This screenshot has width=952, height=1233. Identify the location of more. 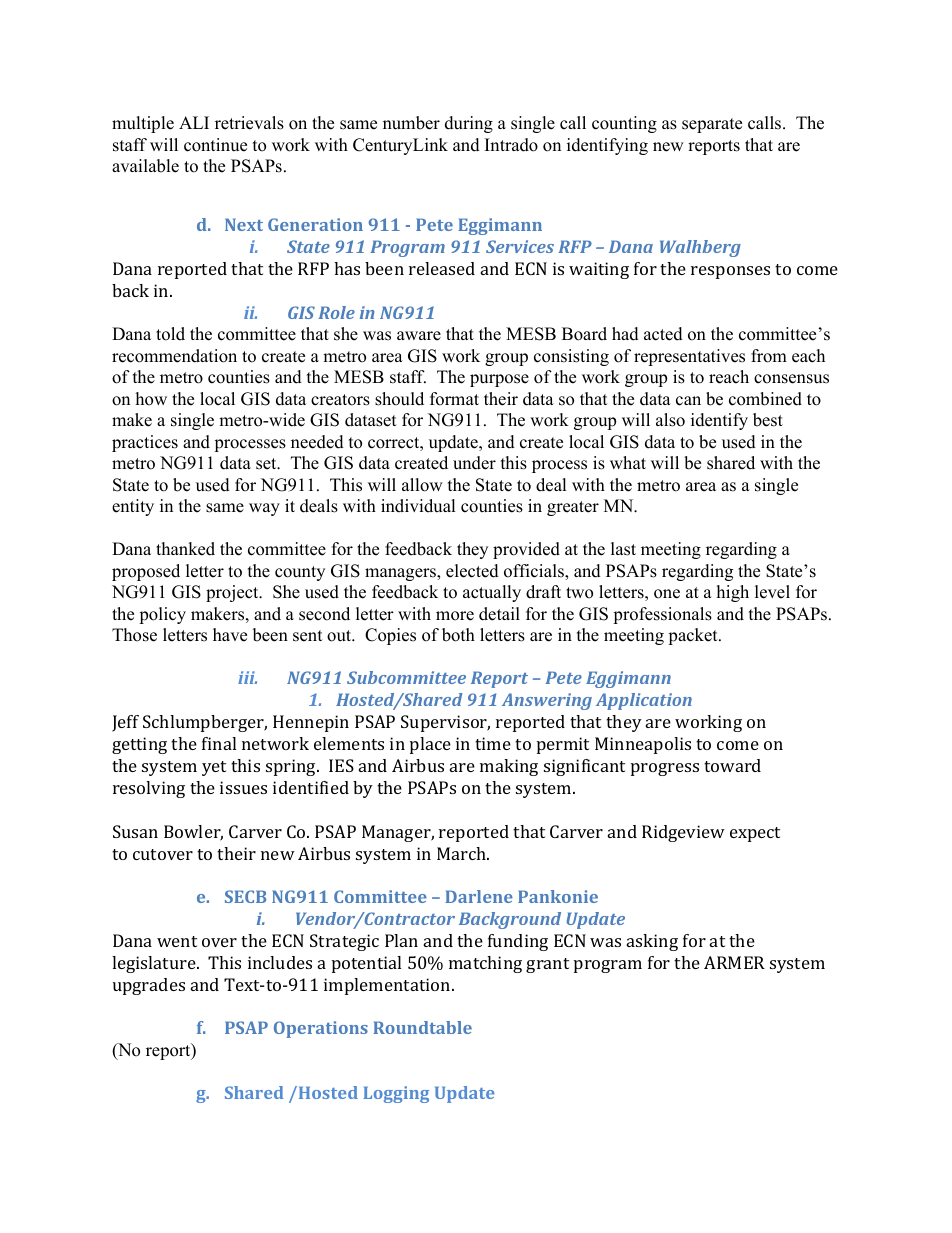
(455, 616).
